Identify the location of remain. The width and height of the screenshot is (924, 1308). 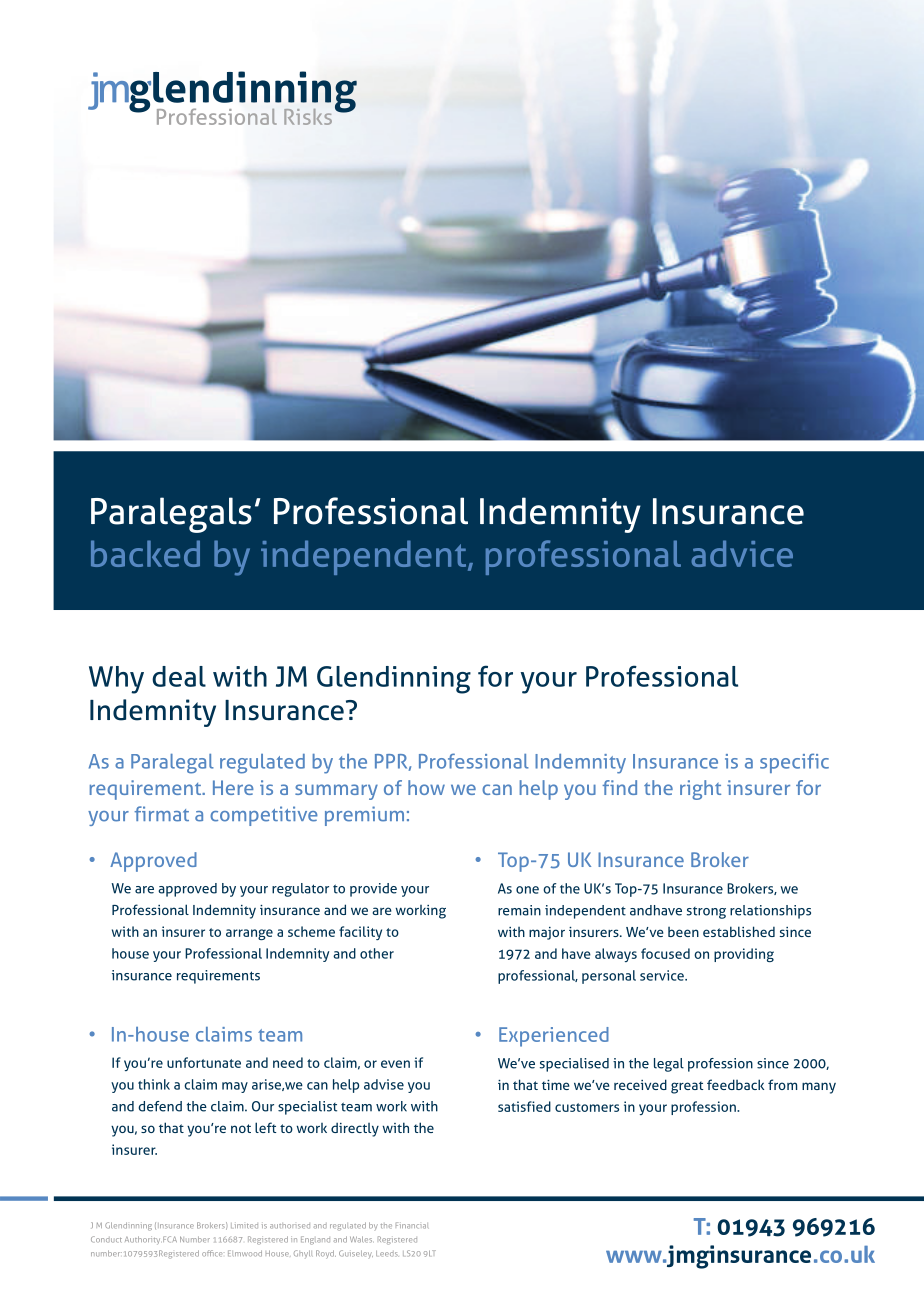
(519, 910).
